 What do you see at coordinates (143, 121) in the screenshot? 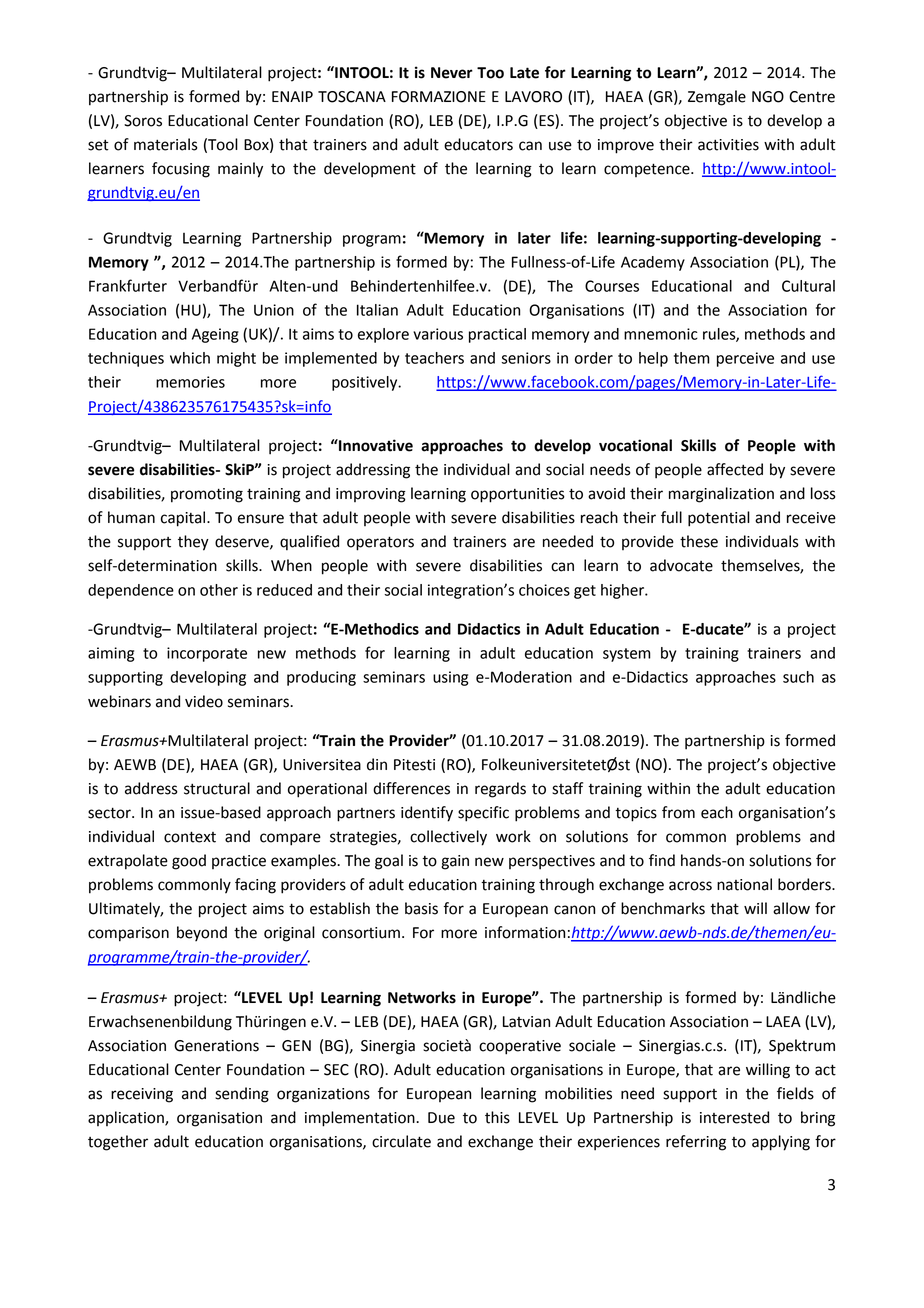
I see `Soros` at bounding box center [143, 121].
